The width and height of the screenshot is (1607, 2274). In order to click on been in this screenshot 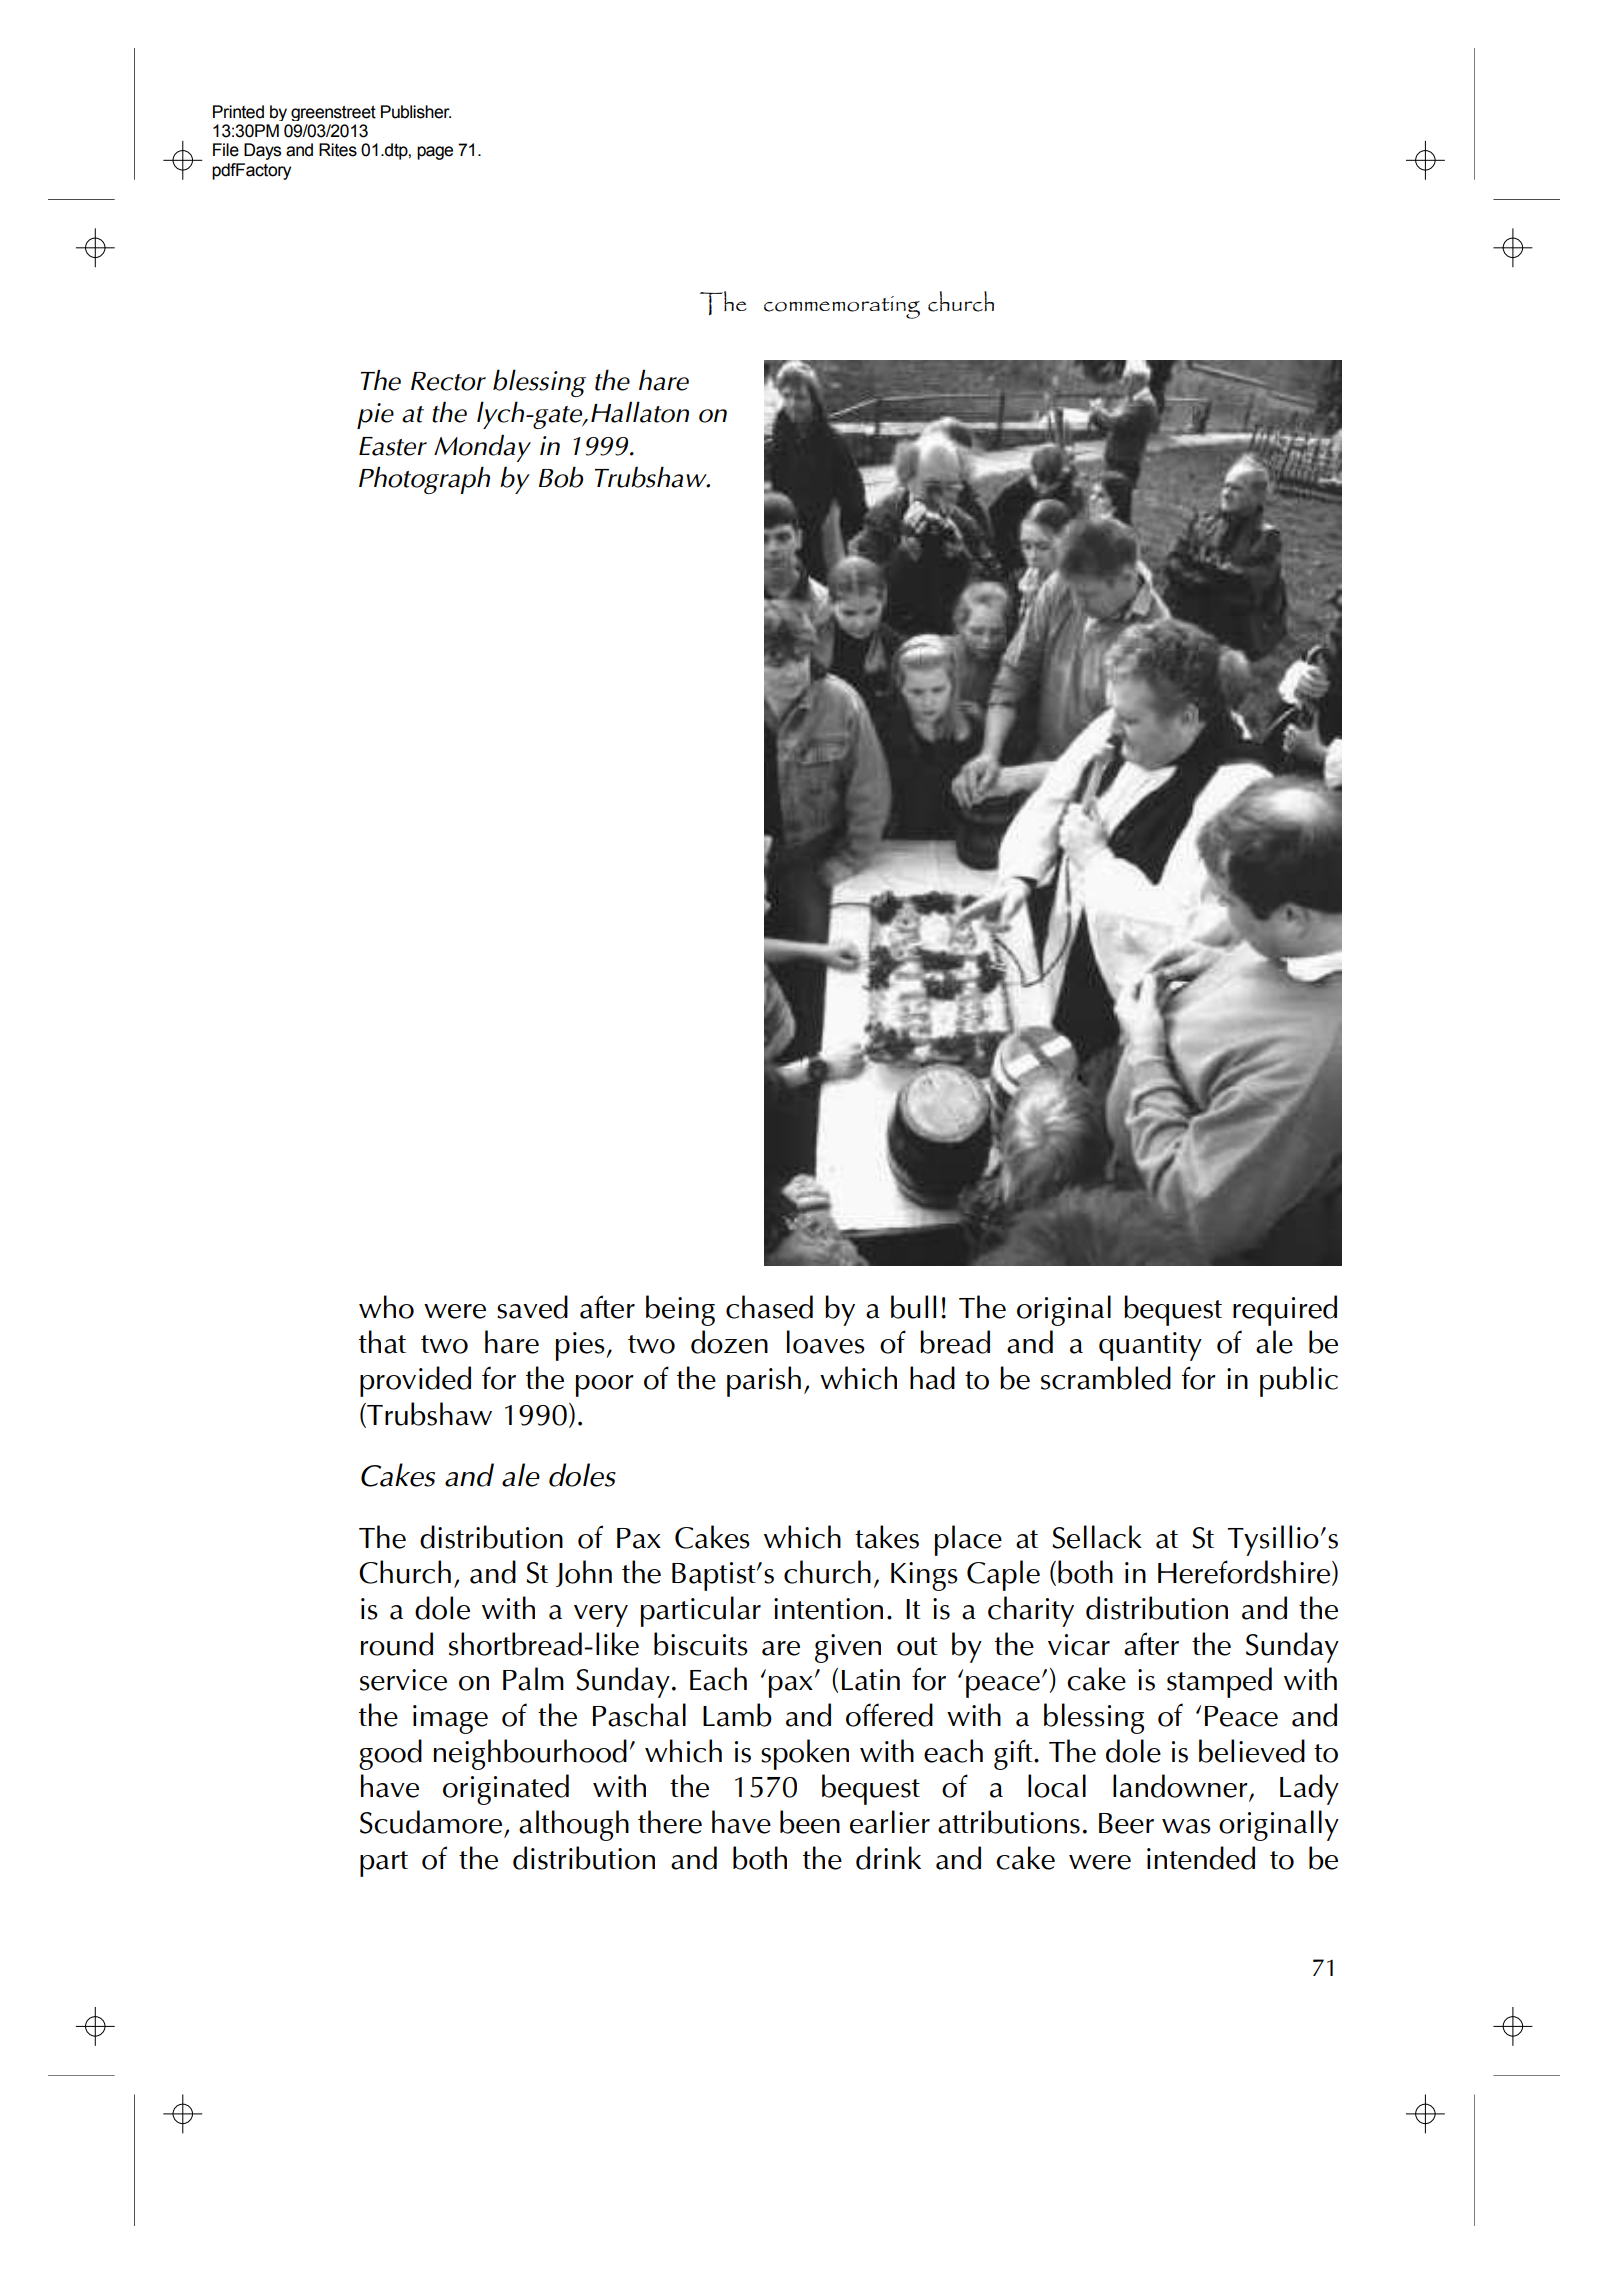, I will do `click(810, 1822)`.
